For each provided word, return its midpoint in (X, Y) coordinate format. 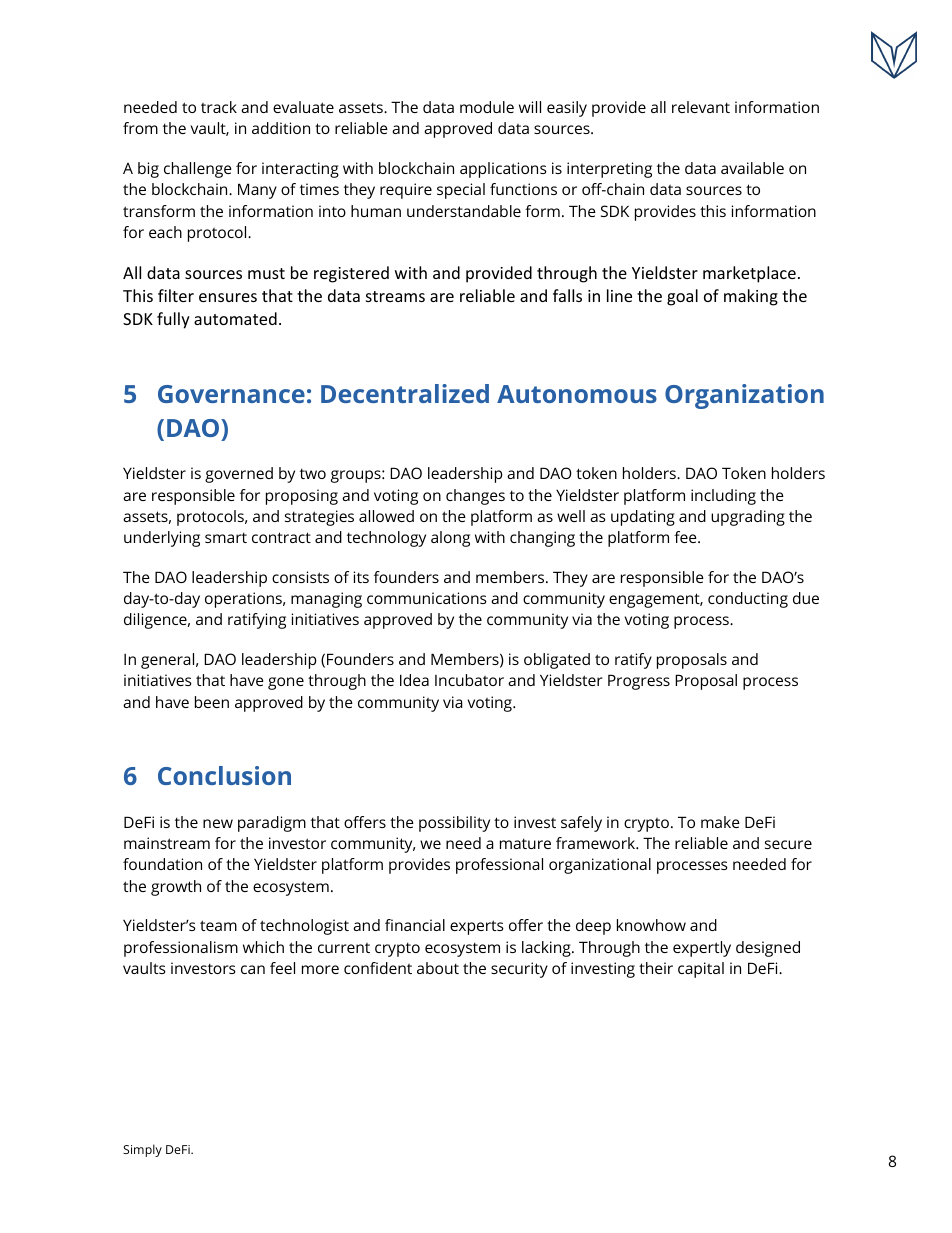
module (487, 107)
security (519, 970)
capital (701, 970)
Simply (142, 1150)
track (219, 107)
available (752, 168)
